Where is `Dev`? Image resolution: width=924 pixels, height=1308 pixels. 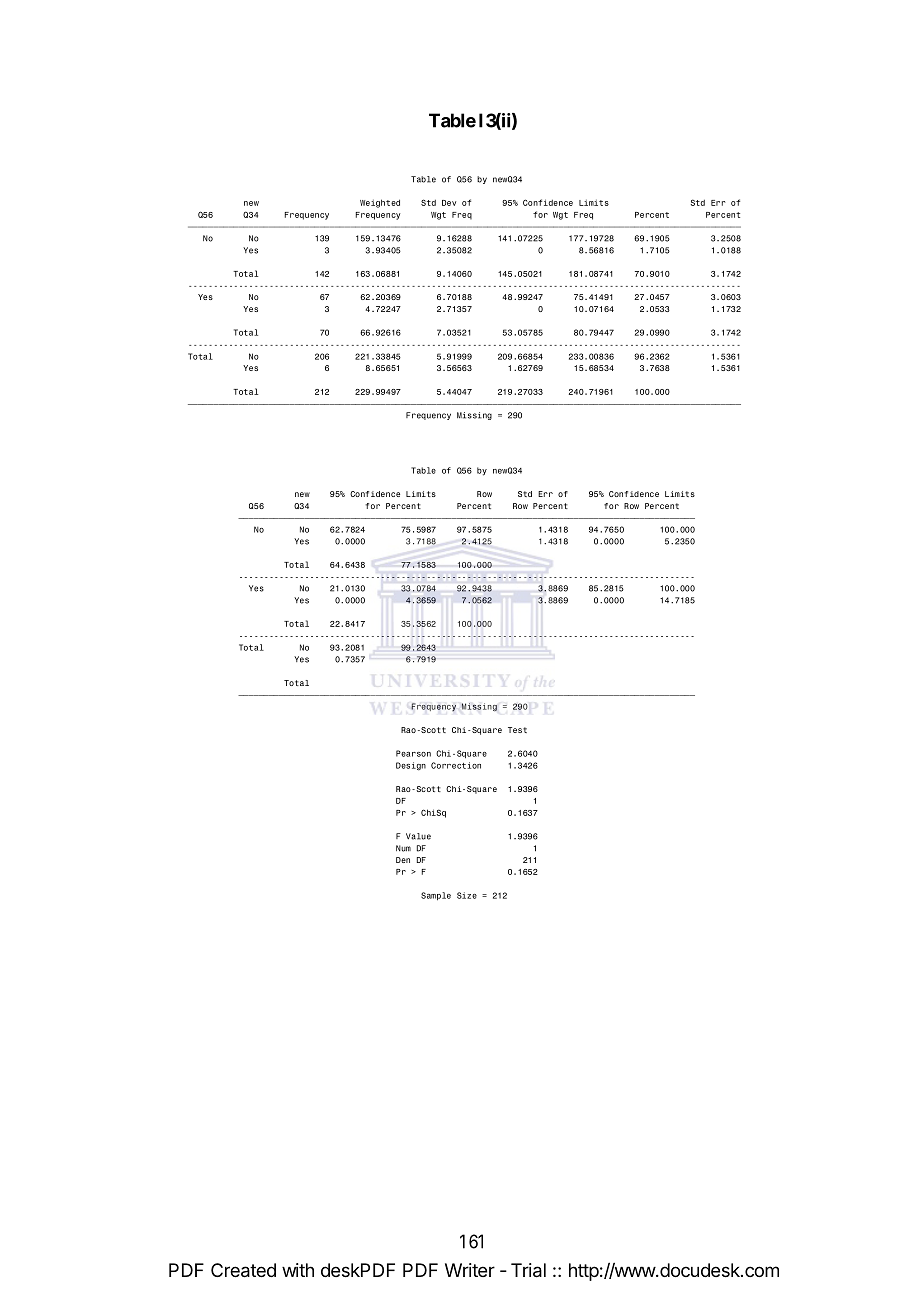
Dev is located at coordinates (449, 203).
